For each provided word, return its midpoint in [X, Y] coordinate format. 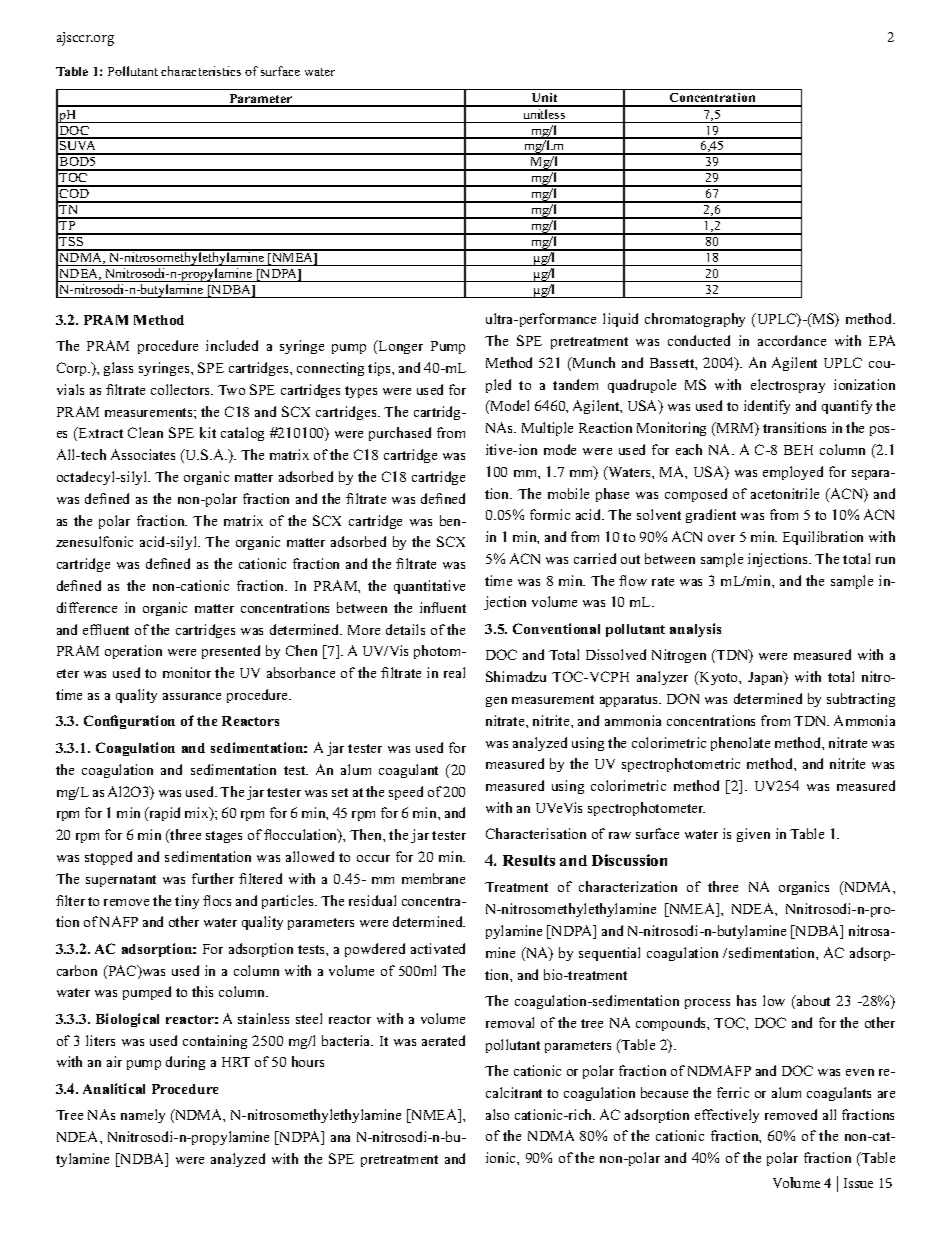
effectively [727, 1116]
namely [143, 1116]
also [497, 1114]
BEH [798, 450]
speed [406, 793]
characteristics [201, 71]
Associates [143, 454]
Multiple [547, 429]
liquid [620, 320]
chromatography [695, 320]
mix [198, 814]
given [753, 835]
